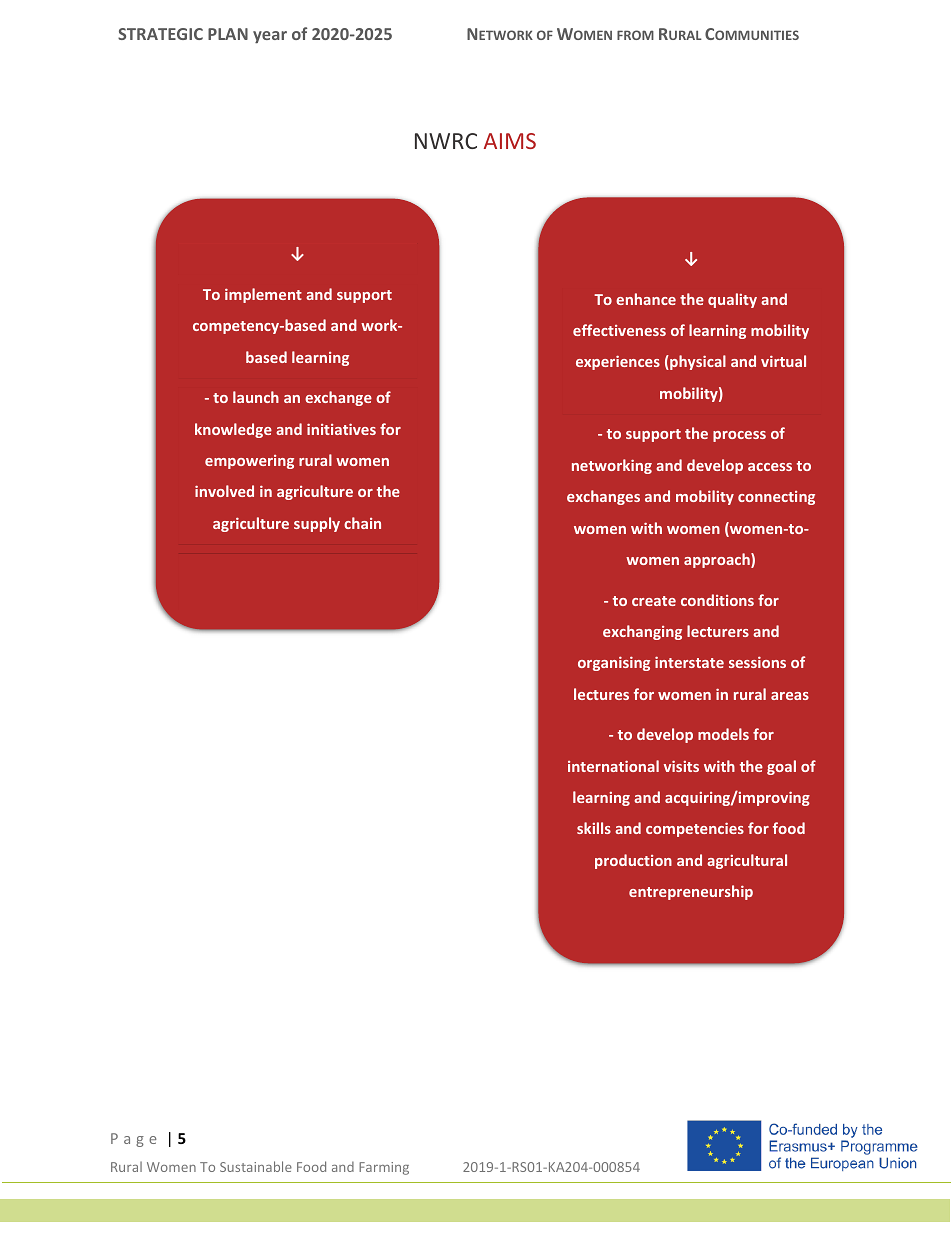  What do you see at coordinates (635, 35) in the document?
I see `FROM` at bounding box center [635, 35].
